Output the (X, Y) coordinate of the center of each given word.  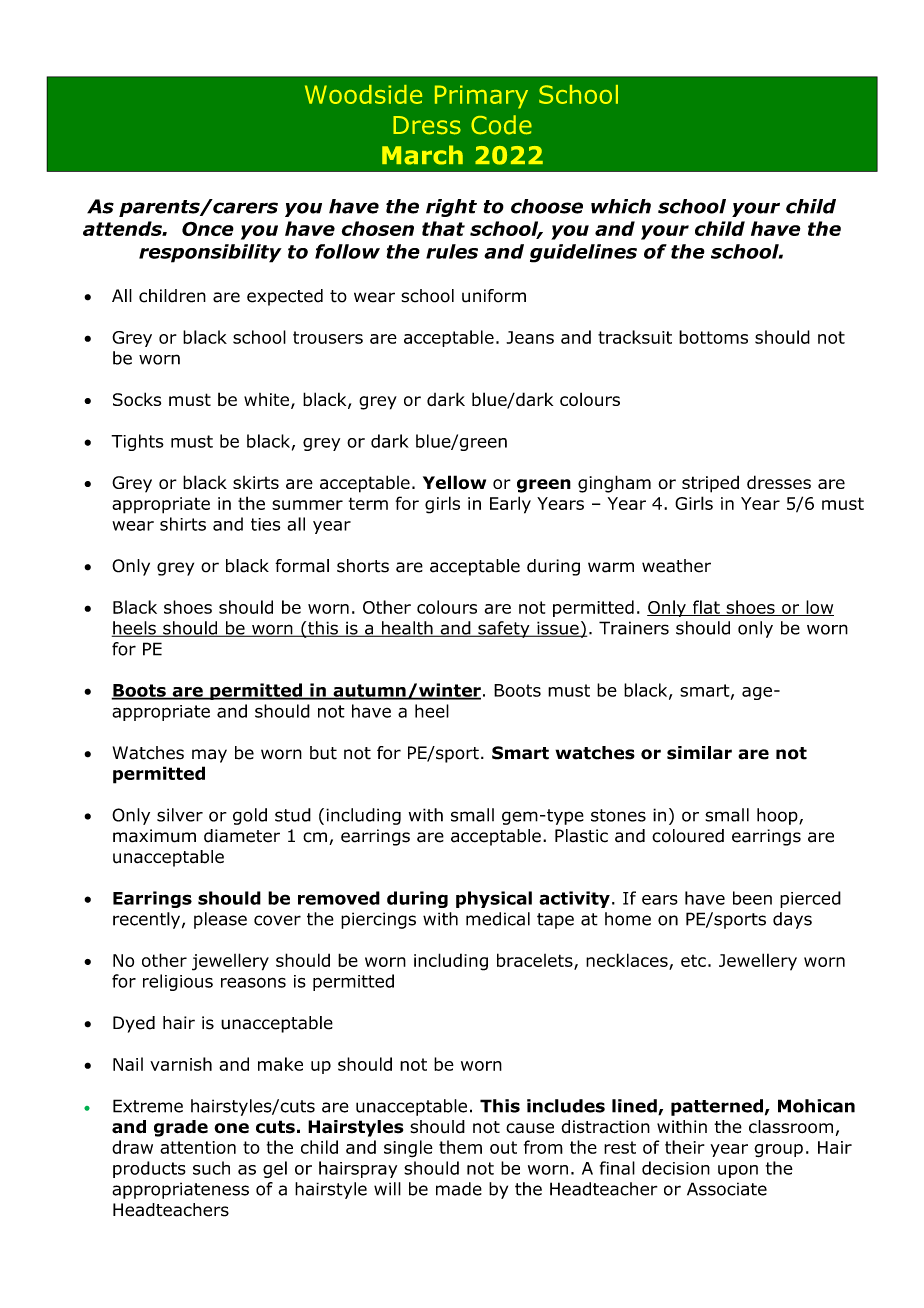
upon (738, 1171)
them (460, 1147)
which (621, 206)
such (211, 1168)
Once (208, 229)
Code (501, 125)
